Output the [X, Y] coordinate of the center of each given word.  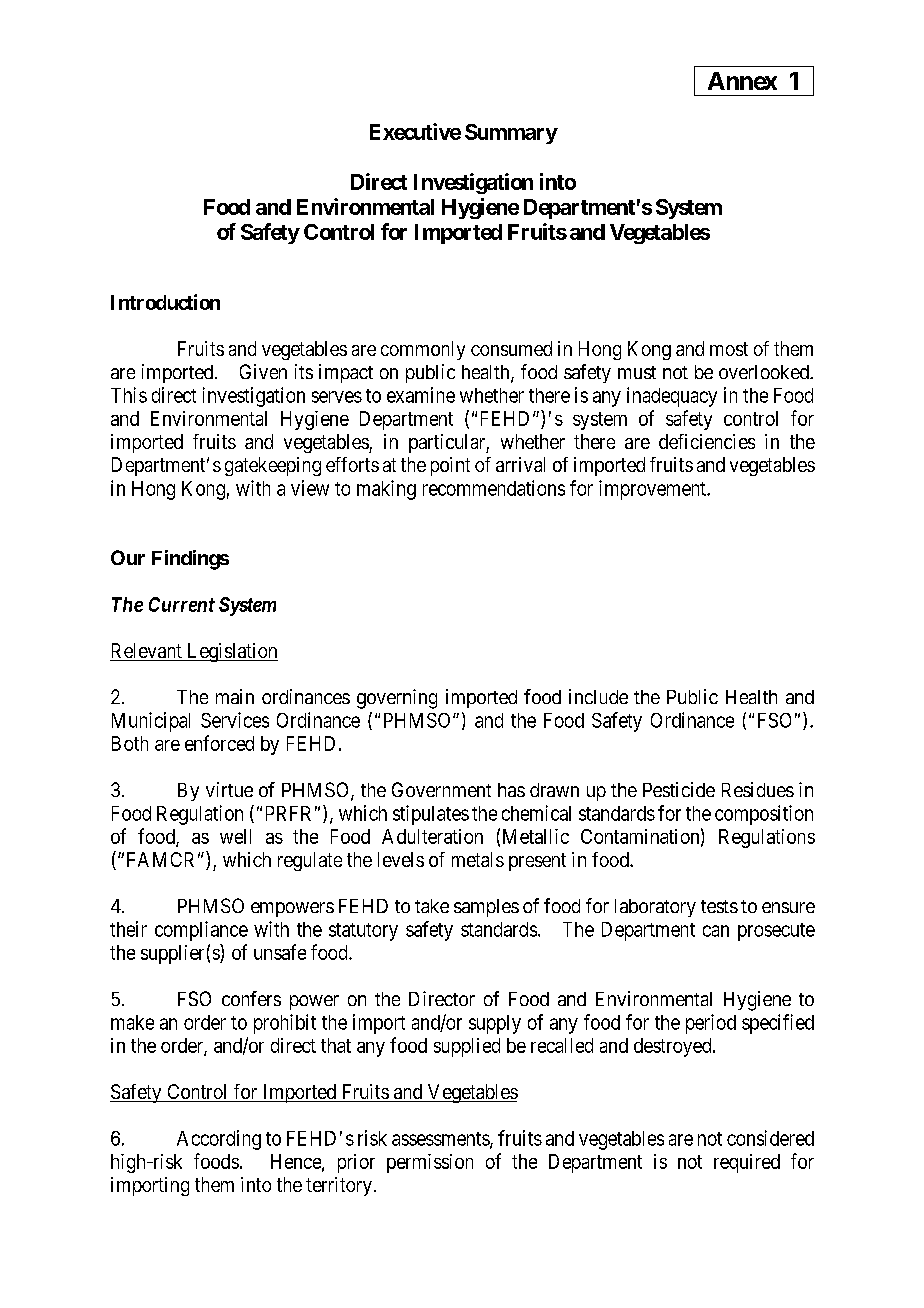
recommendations [494, 488]
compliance [201, 931]
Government [441, 789]
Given [263, 371]
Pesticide [679, 789]
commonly [423, 350]
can [716, 931]
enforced [219, 743]
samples [486, 908]
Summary [511, 134]
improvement [653, 490]
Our [128, 557]
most [729, 349]
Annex [742, 81]
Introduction [165, 302]
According [219, 1140]
